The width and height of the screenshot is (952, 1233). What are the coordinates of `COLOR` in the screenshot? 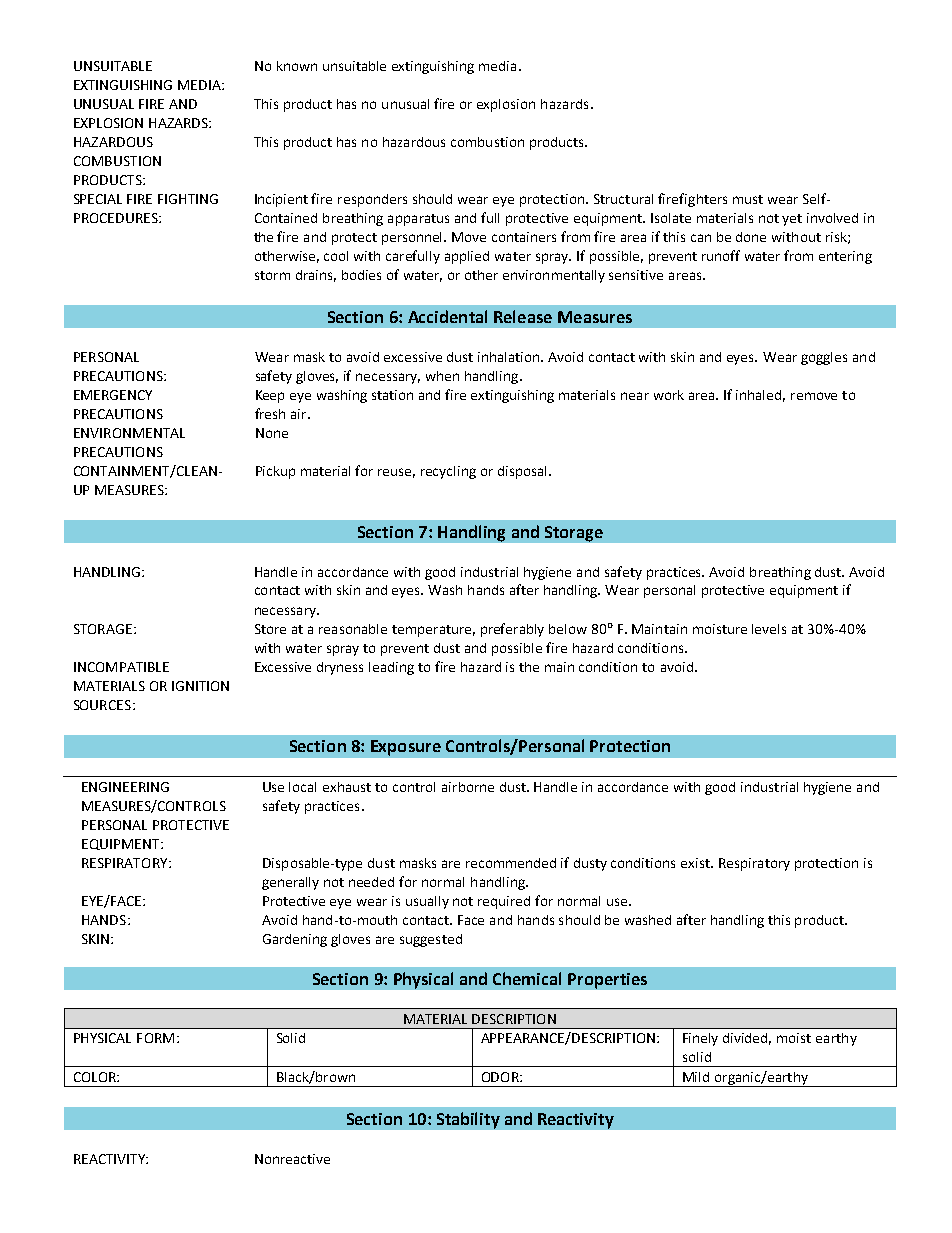 It's located at (96, 1077).
